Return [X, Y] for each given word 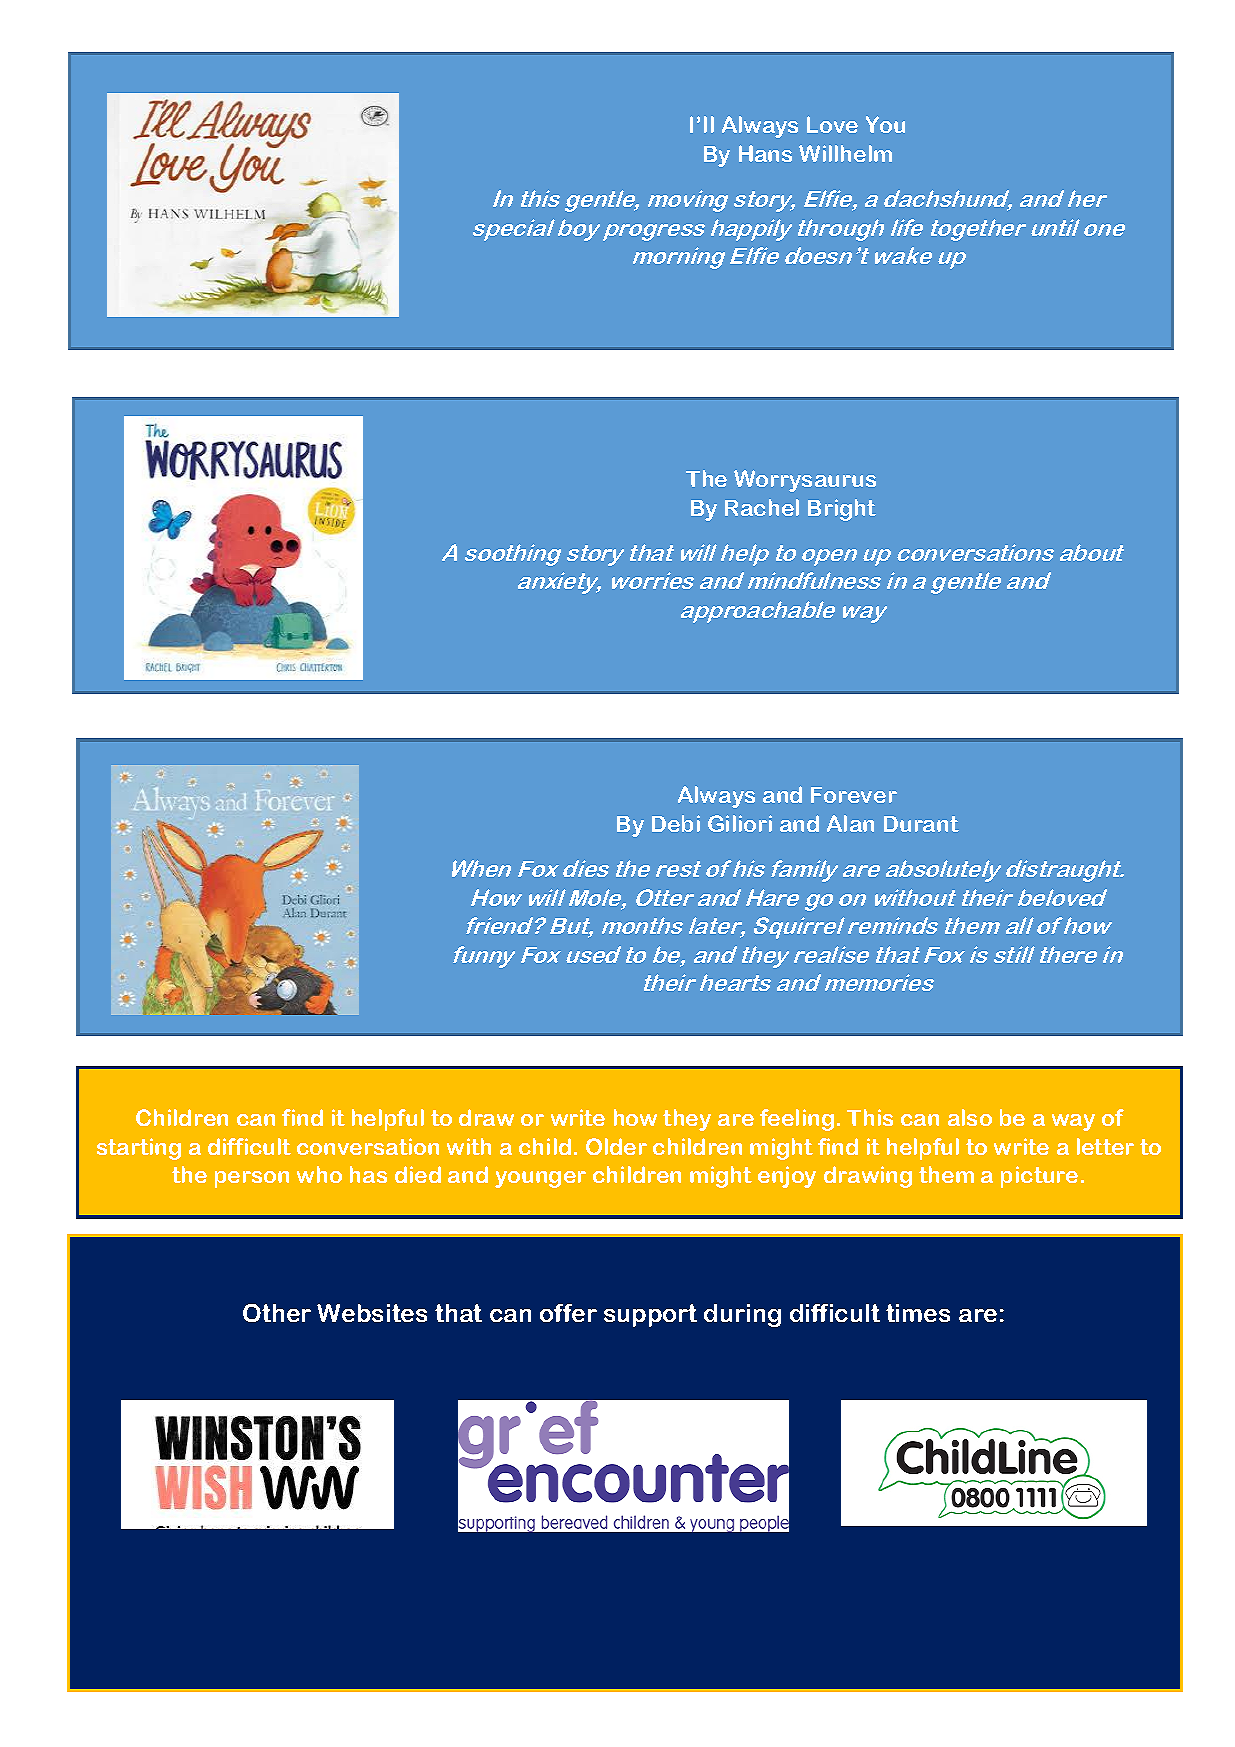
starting [139, 1149]
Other [277, 1313]
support [650, 1315]
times [918, 1313]
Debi [676, 823]
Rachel [762, 507]
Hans [765, 153]
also [970, 1117]
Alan [850, 823]
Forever [854, 795]
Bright [842, 510]
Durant [921, 824]
